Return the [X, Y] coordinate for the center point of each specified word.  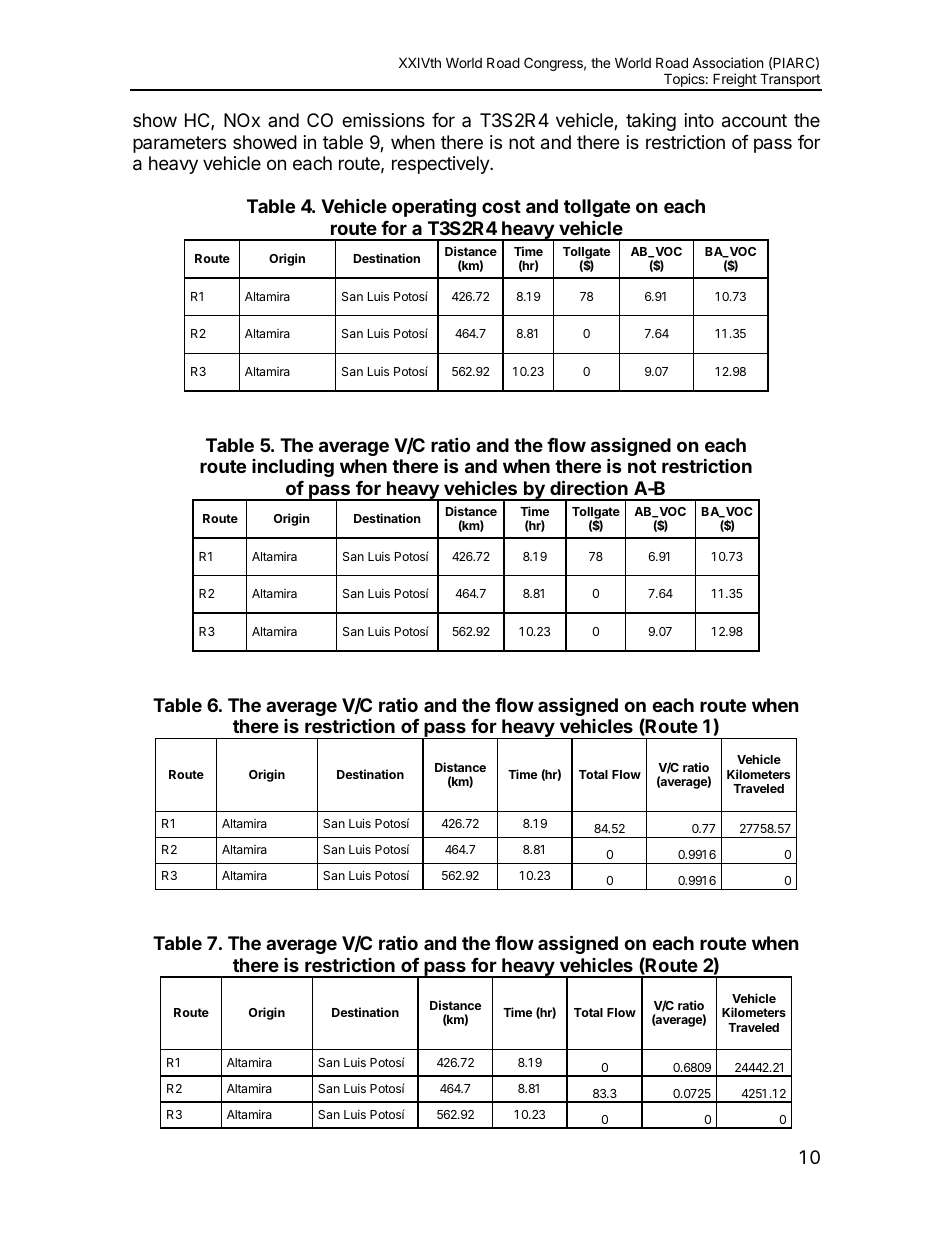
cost [501, 206]
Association [727, 62]
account [754, 121]
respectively [441, 165]
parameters [179, 144]
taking [651, 122]
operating [434, 208]
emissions [383, 120]
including [293, 468]
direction [589, 487]
